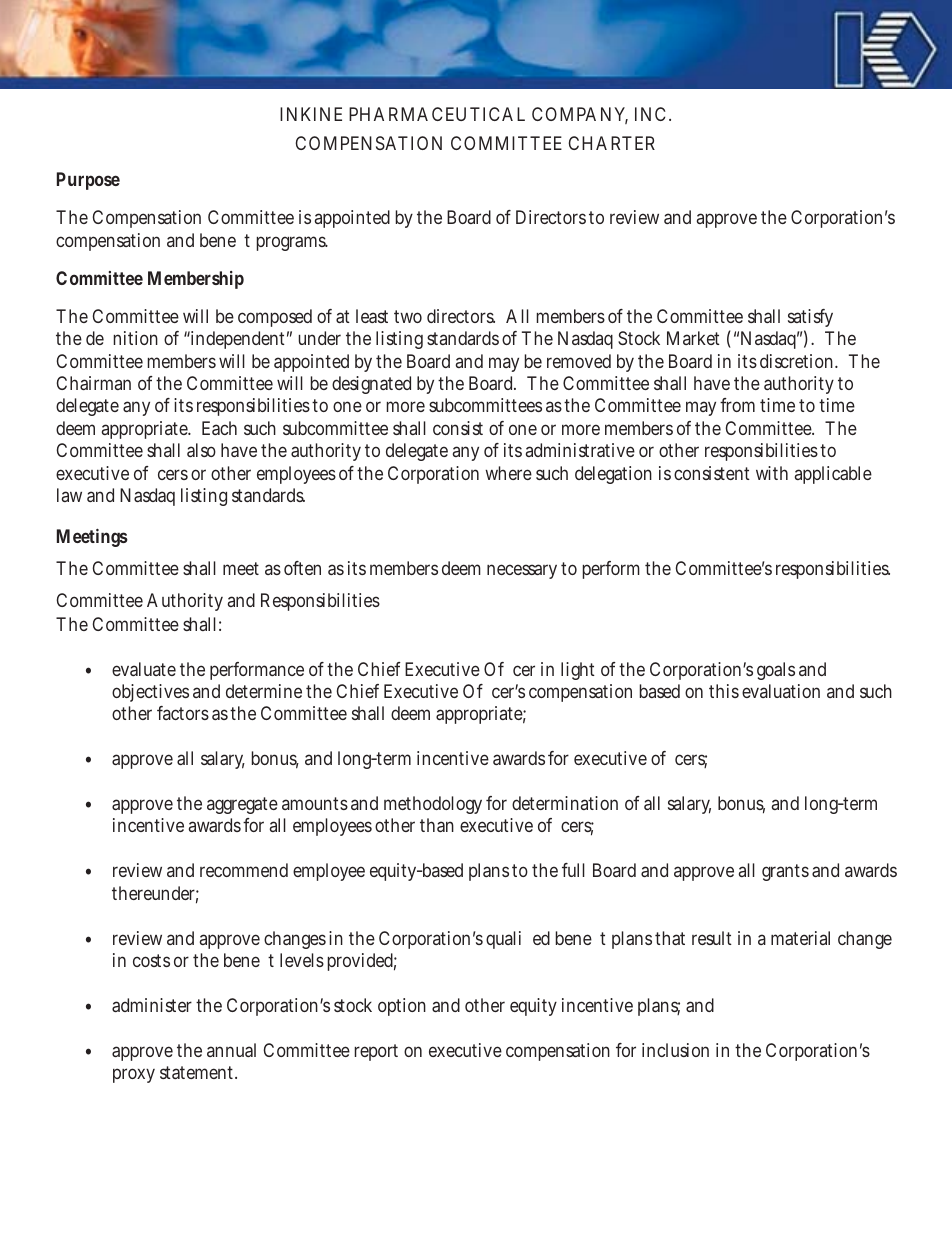 This image has height=1233, width=952. Describe the element at coordinates (611, 143) in the image. I see `CHARTER` at that location.
